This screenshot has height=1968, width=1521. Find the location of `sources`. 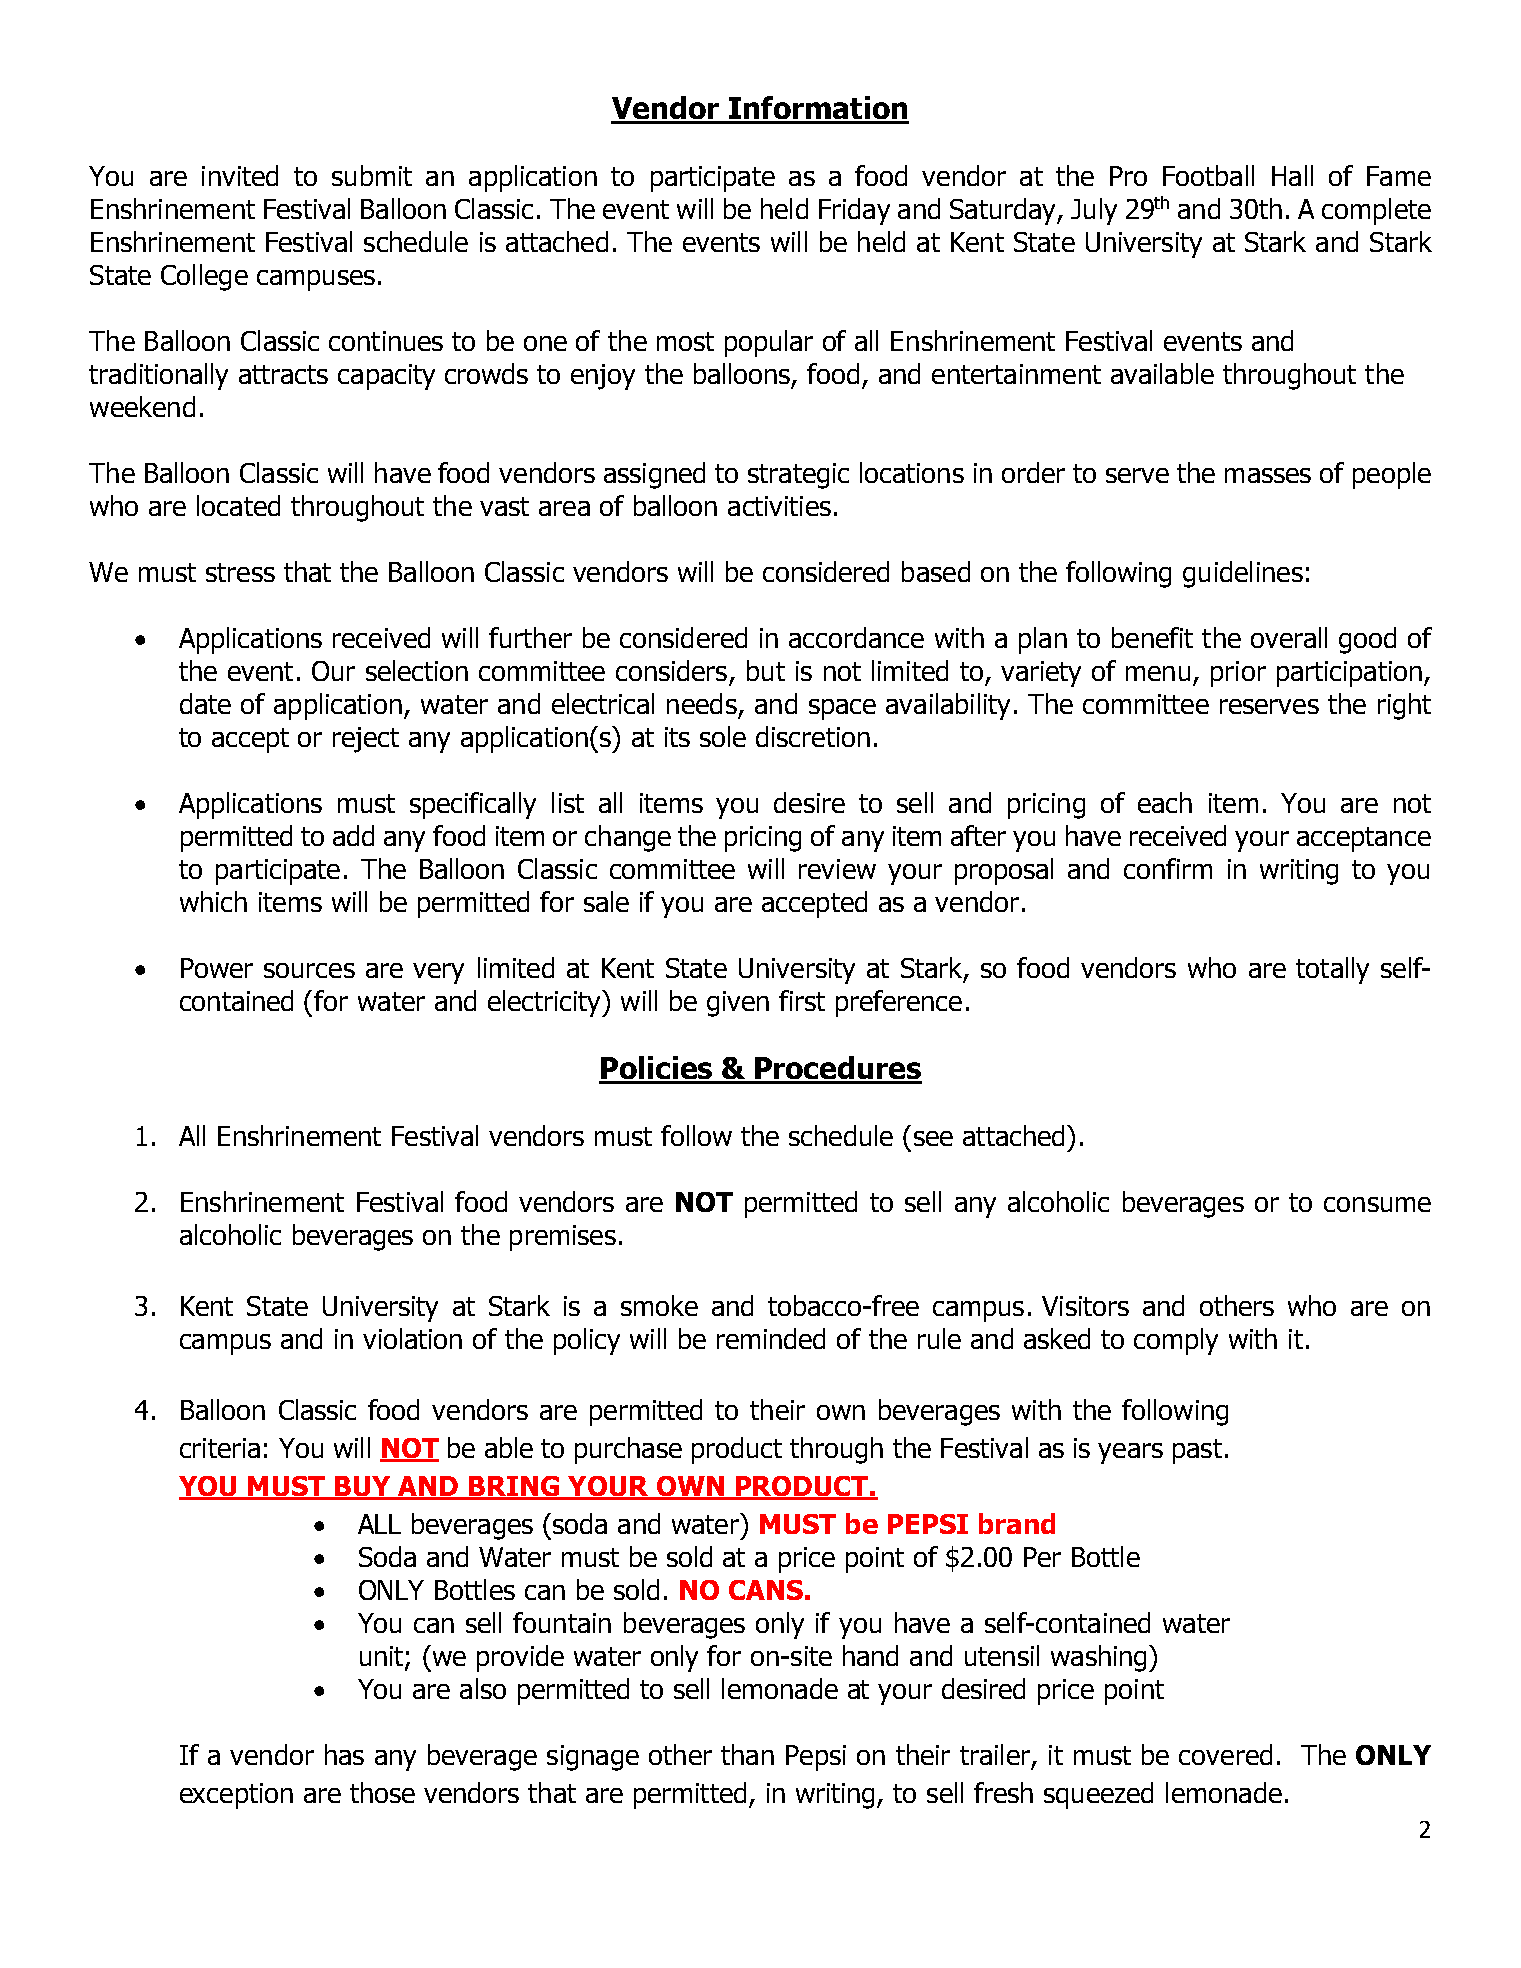

sources is located at coordinates (309, 970).
